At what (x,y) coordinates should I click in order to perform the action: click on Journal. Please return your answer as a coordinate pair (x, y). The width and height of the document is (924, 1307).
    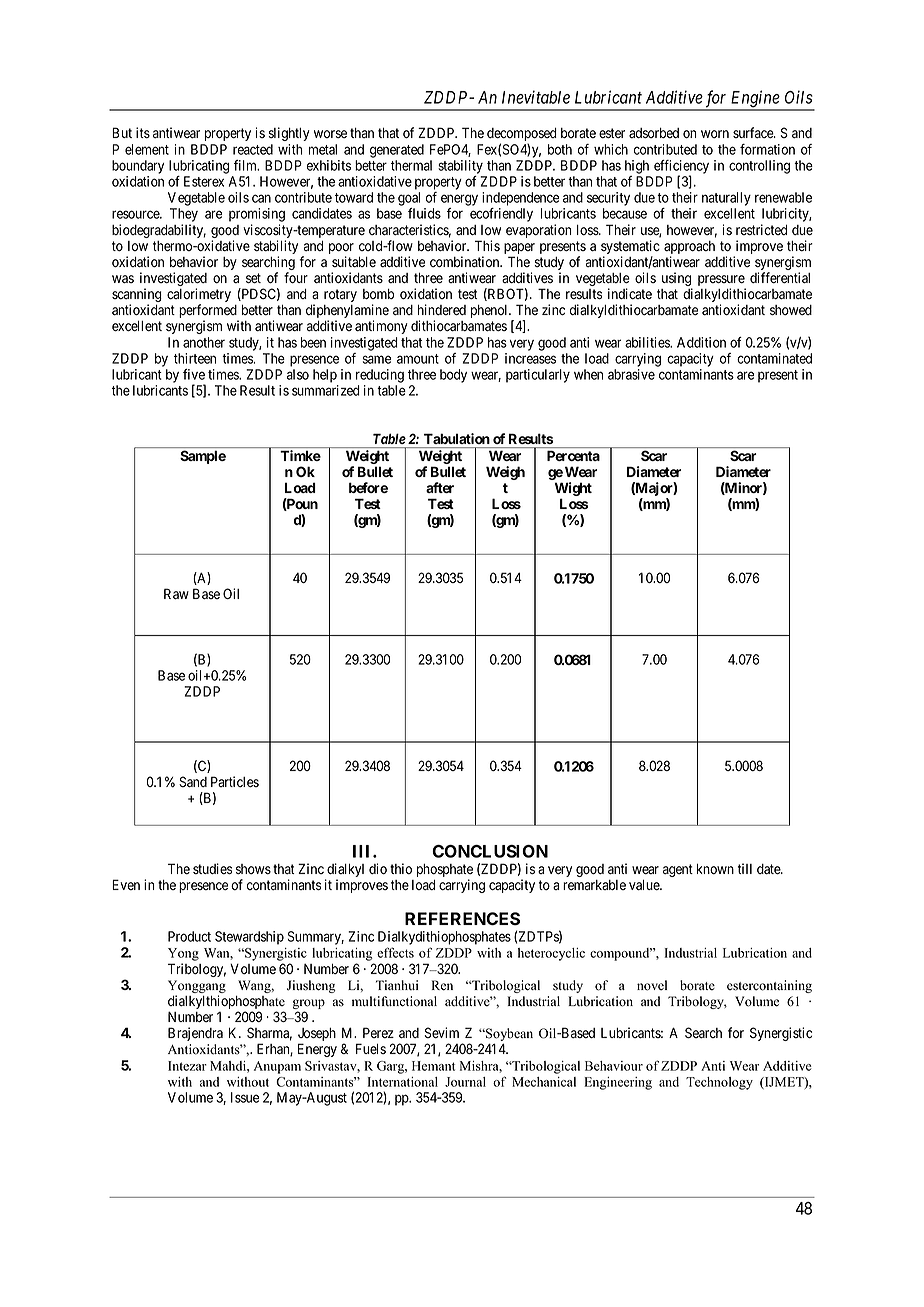
    Looking at the image, I should click on (465, 1082).
